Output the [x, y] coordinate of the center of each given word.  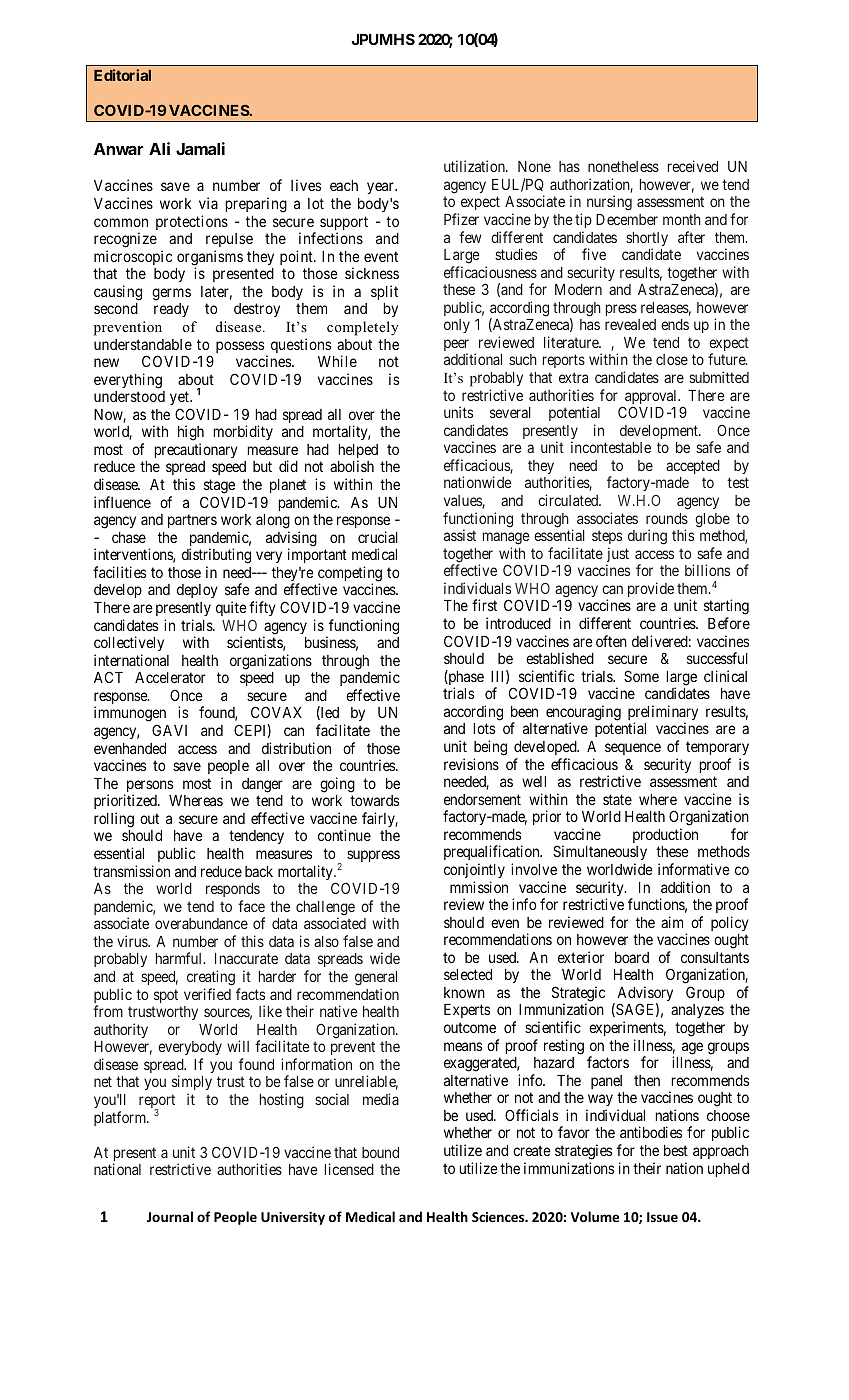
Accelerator [170, 677]
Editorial [122, 75]
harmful [180, 958]
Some [641, 676]
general [376, 978]
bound [380, 1152]
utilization [475, 166]
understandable [143, 344]
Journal [170, 1216]
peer [456, 346]
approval [652, 397]
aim [672, 922]
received [693, 166]
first [484, 605]
